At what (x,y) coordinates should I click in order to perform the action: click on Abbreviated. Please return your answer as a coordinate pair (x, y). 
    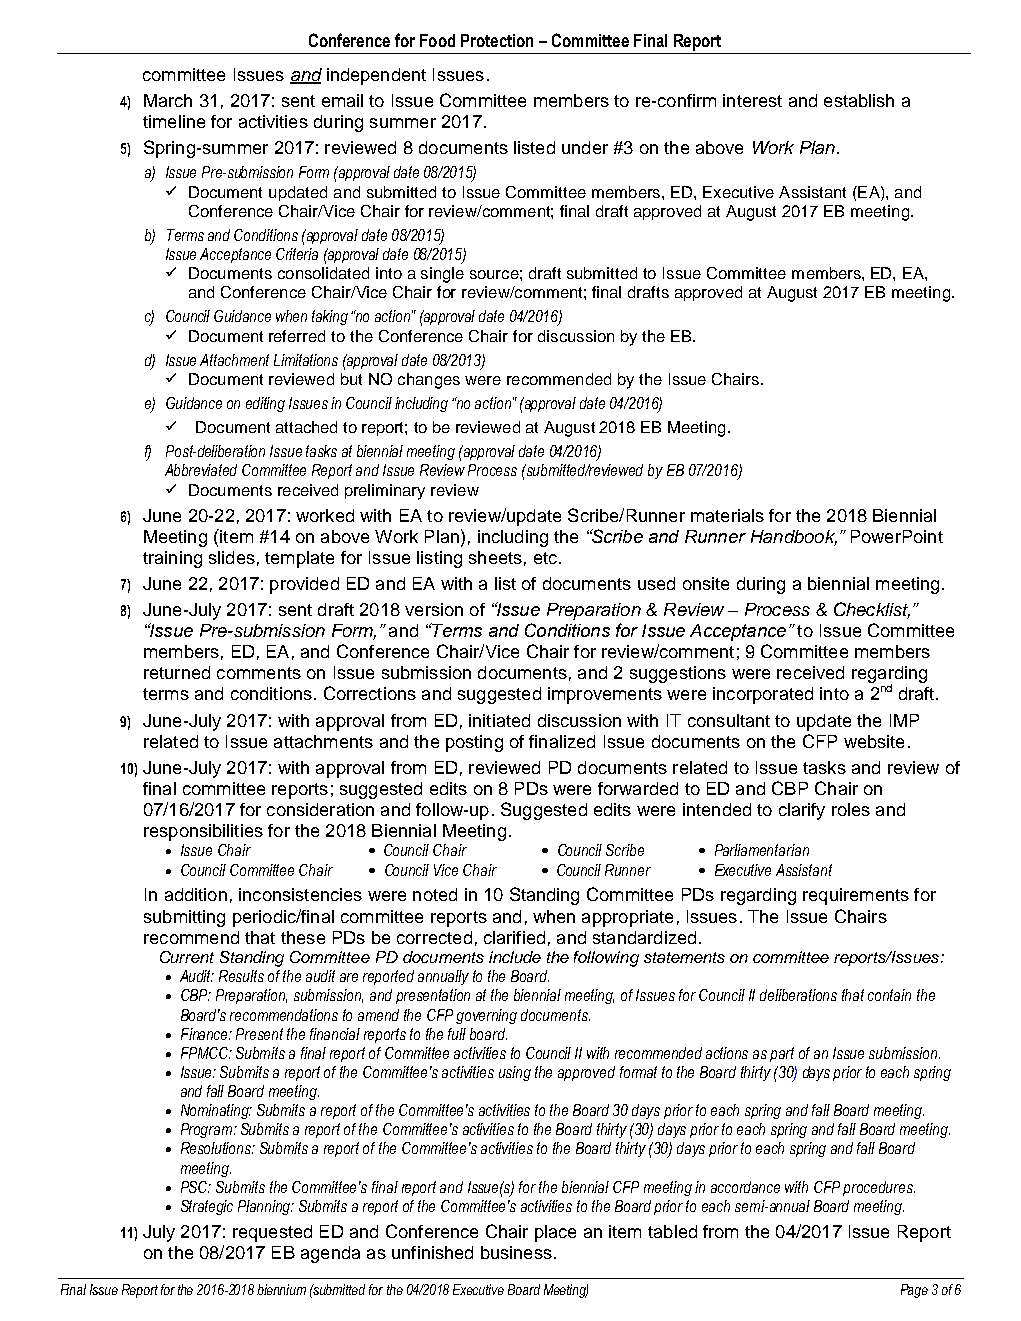
    Looking at the image, I should click on (201, 470).
